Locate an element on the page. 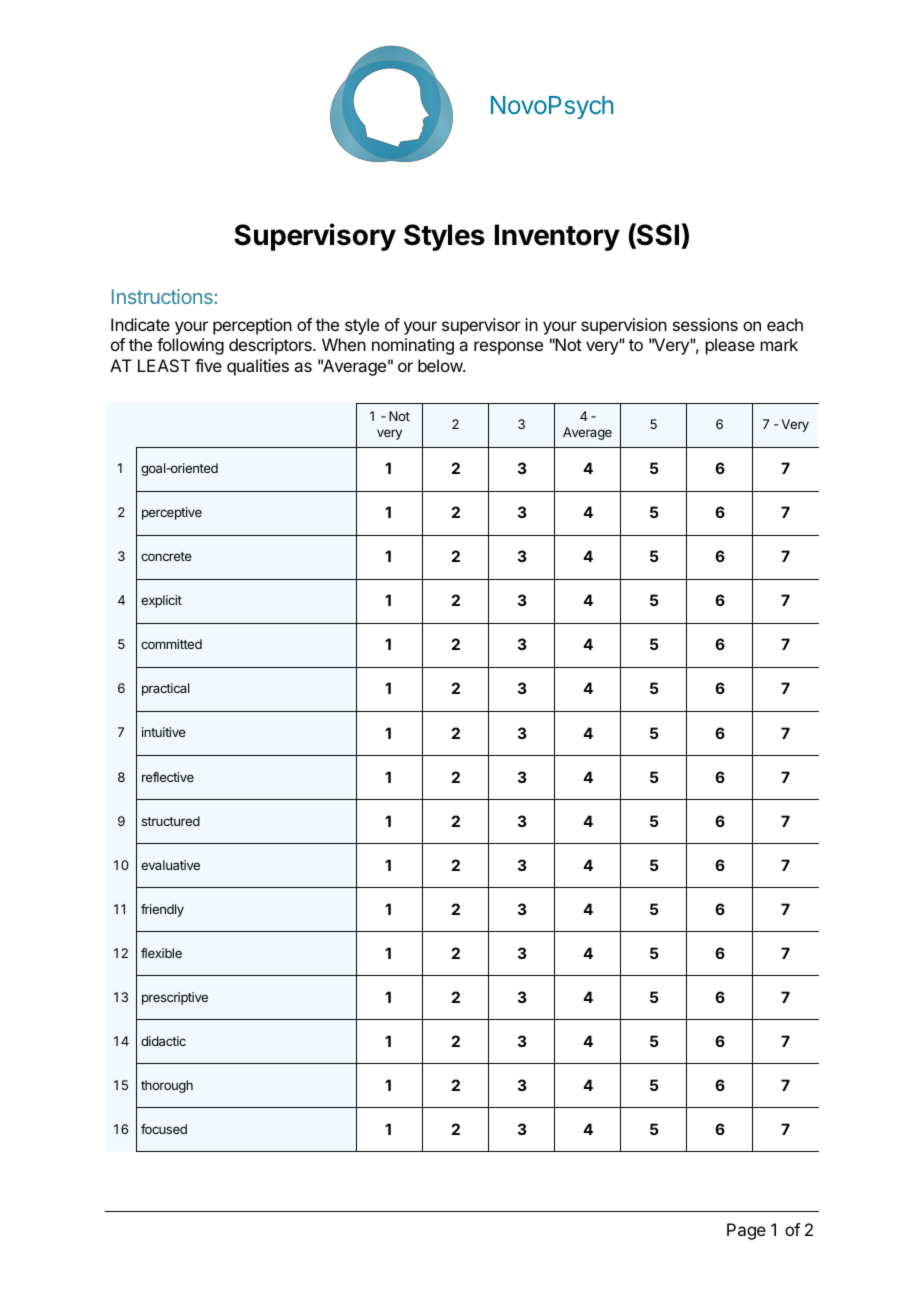 The image size is (924, 1308). below is located at coordinates (441, 365).
